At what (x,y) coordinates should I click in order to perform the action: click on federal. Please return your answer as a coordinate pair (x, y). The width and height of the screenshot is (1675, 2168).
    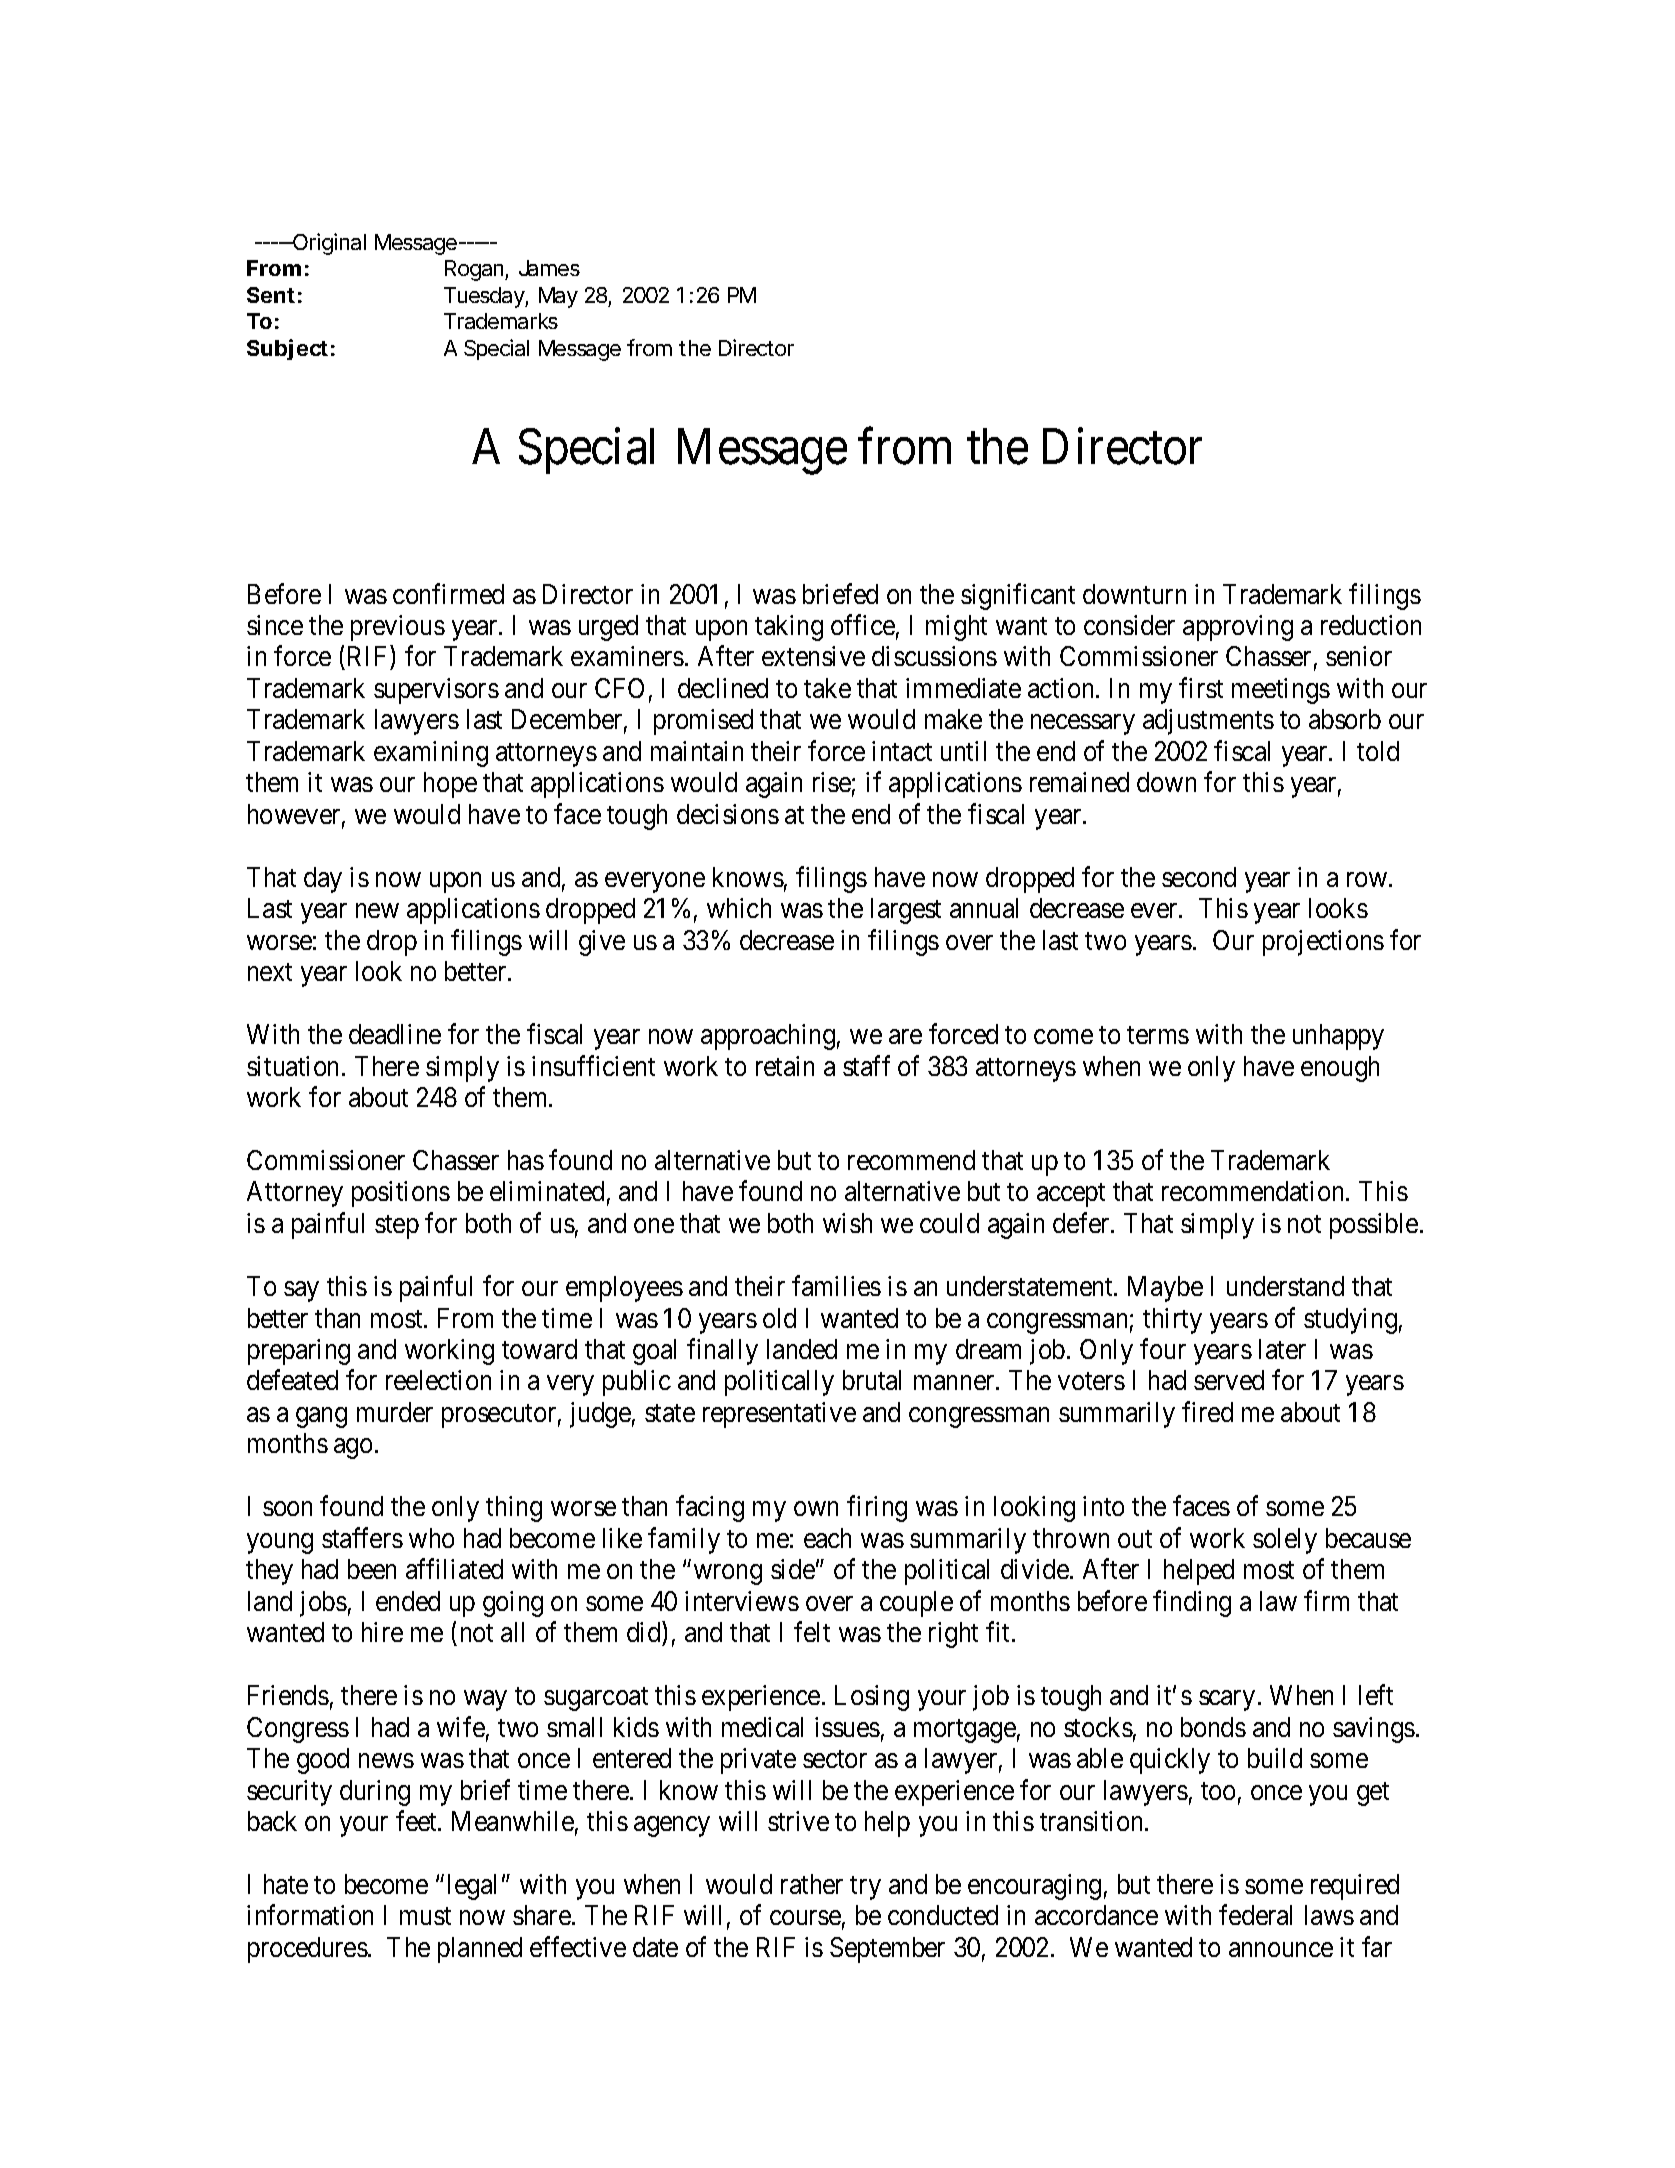
    Looking at the image, I should click on (1255, 1915).
